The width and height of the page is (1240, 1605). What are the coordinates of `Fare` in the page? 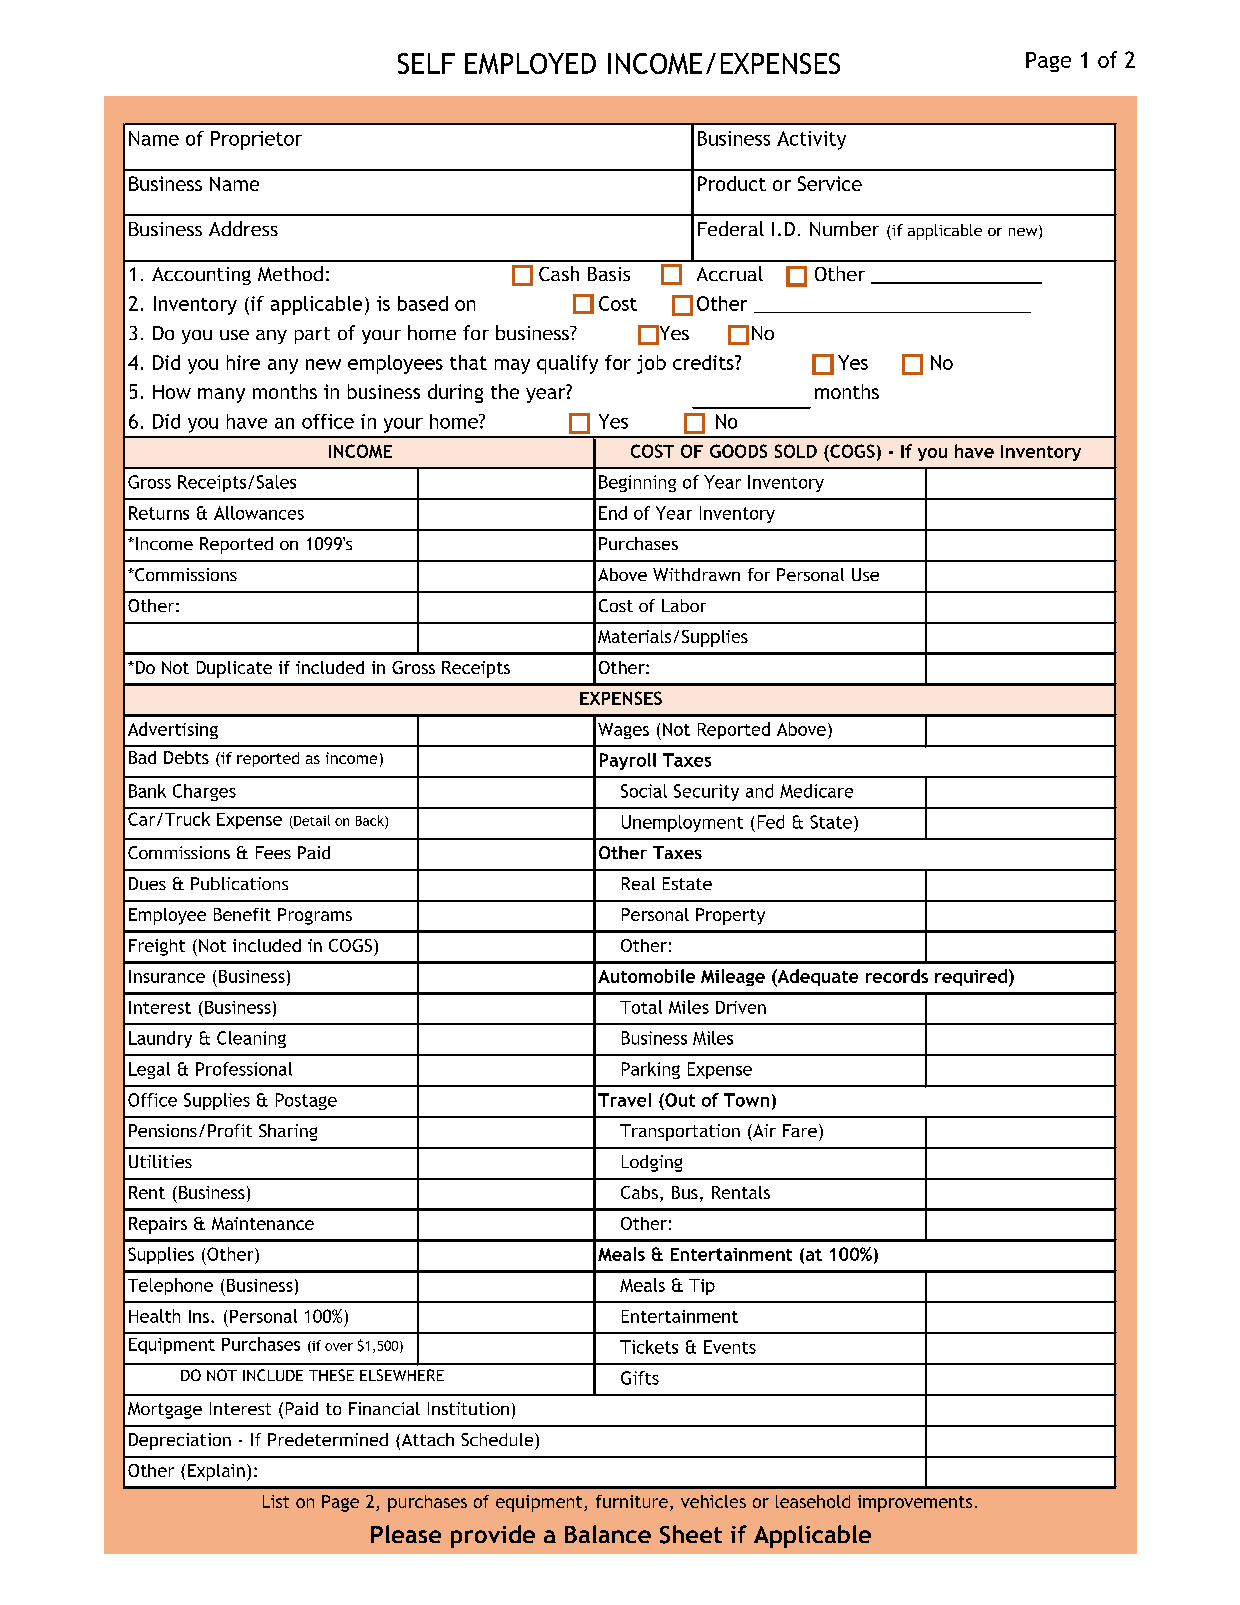 It's located at (800, 1130).
